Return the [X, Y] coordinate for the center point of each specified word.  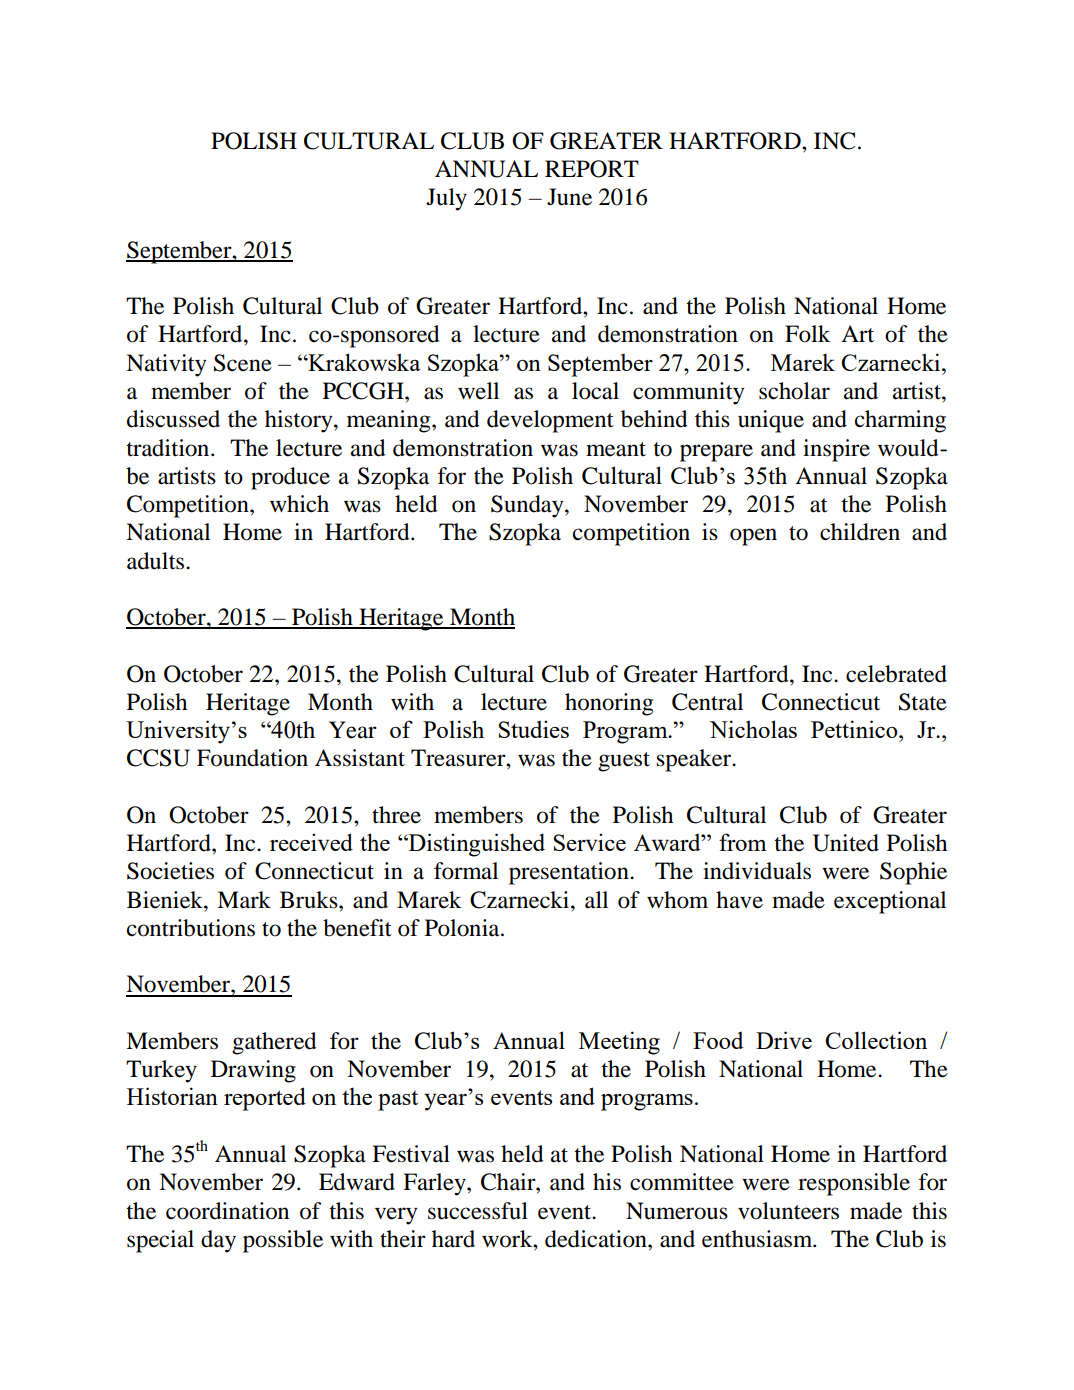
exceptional [890, 902]
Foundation [252, 758]
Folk [808, 334]
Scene [243, 363]
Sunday [528, 506]
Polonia [463, 928]
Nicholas [753, 729]
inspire [836, 450]
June [569, 197]
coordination [227, 1211]
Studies [533, 729]
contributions [191, 928]
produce [290, 478]
